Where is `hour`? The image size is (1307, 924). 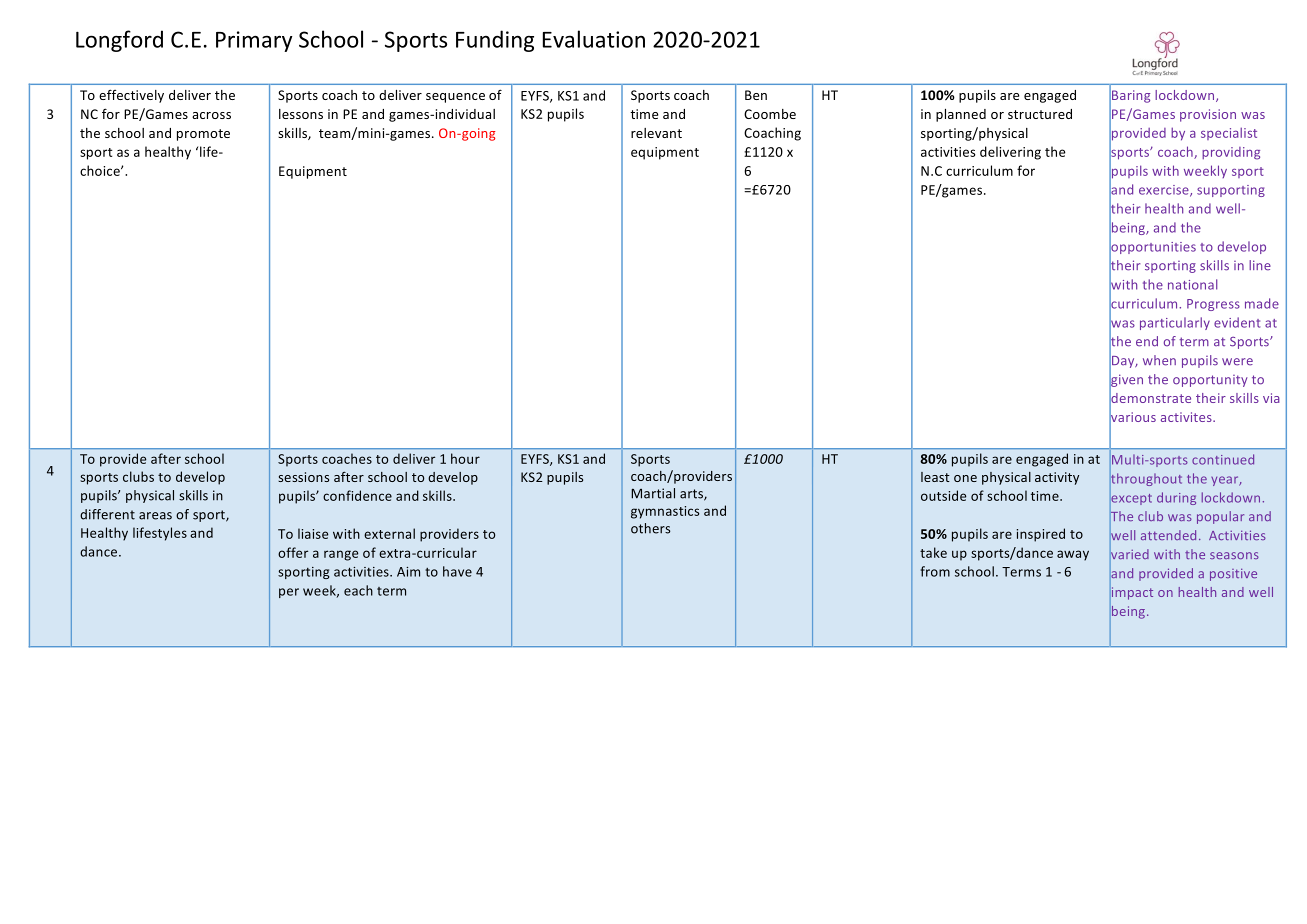 hour is located at coordinates (465, 458).
